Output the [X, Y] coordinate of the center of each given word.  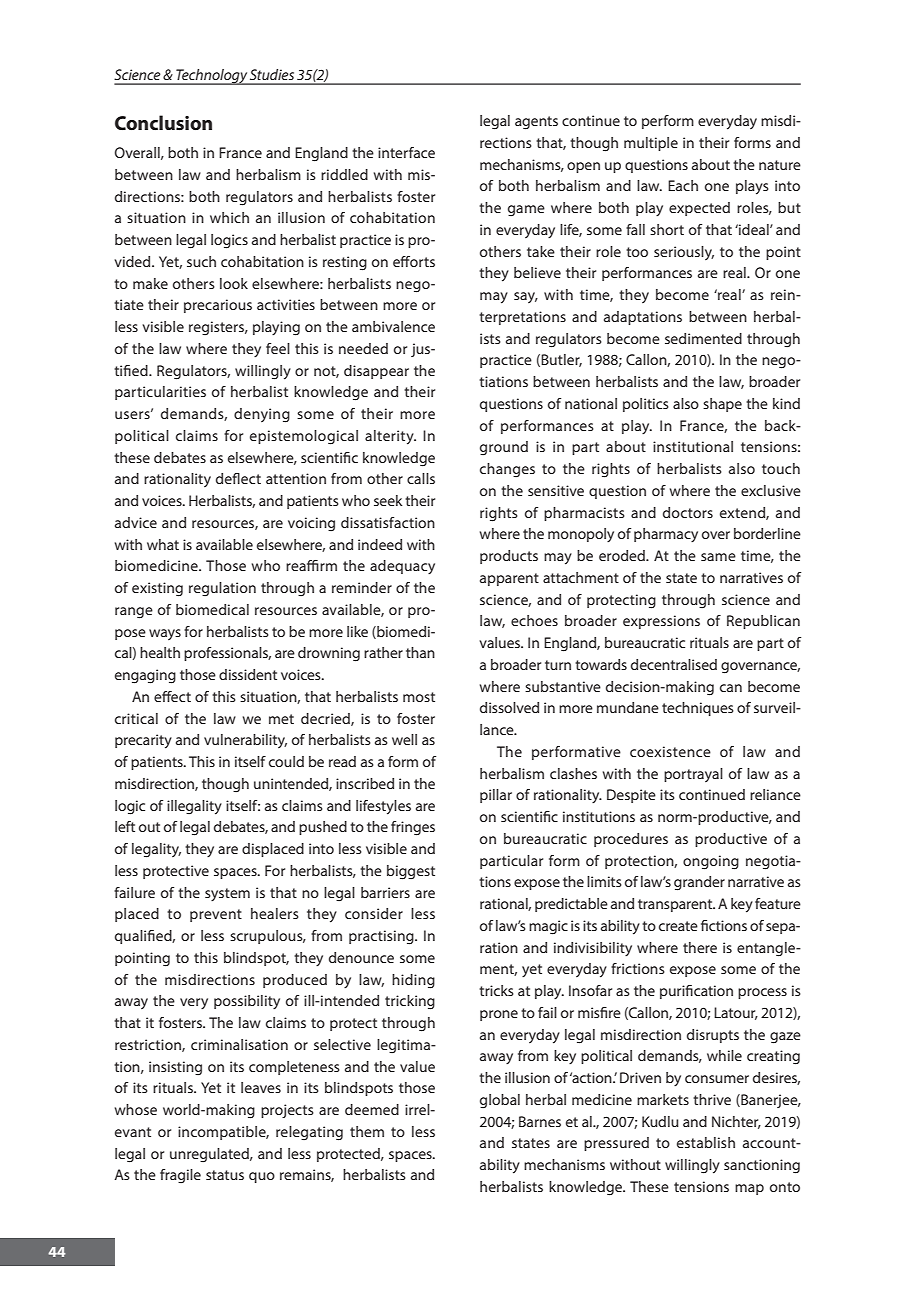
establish [706, 1142]
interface [406, 152]
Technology [211, 77]
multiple [651, 144]
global [500, 1101]
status [225, 1175]
